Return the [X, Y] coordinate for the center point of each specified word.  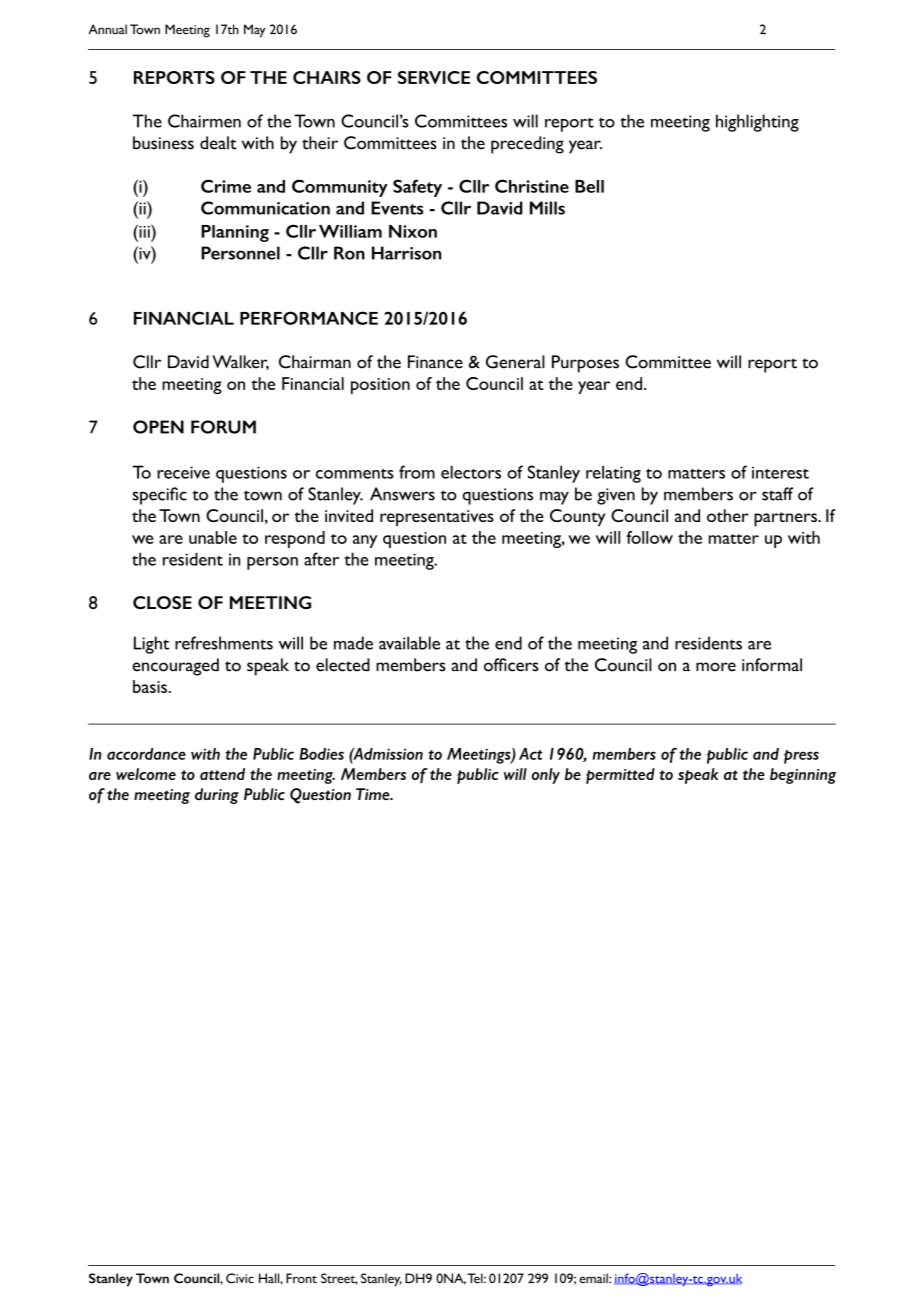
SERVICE [434, 77]
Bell [589, 186]
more [716, 667]
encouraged [175, 667]
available [409, 643]
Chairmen [204, 121]
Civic [240, 1278]
